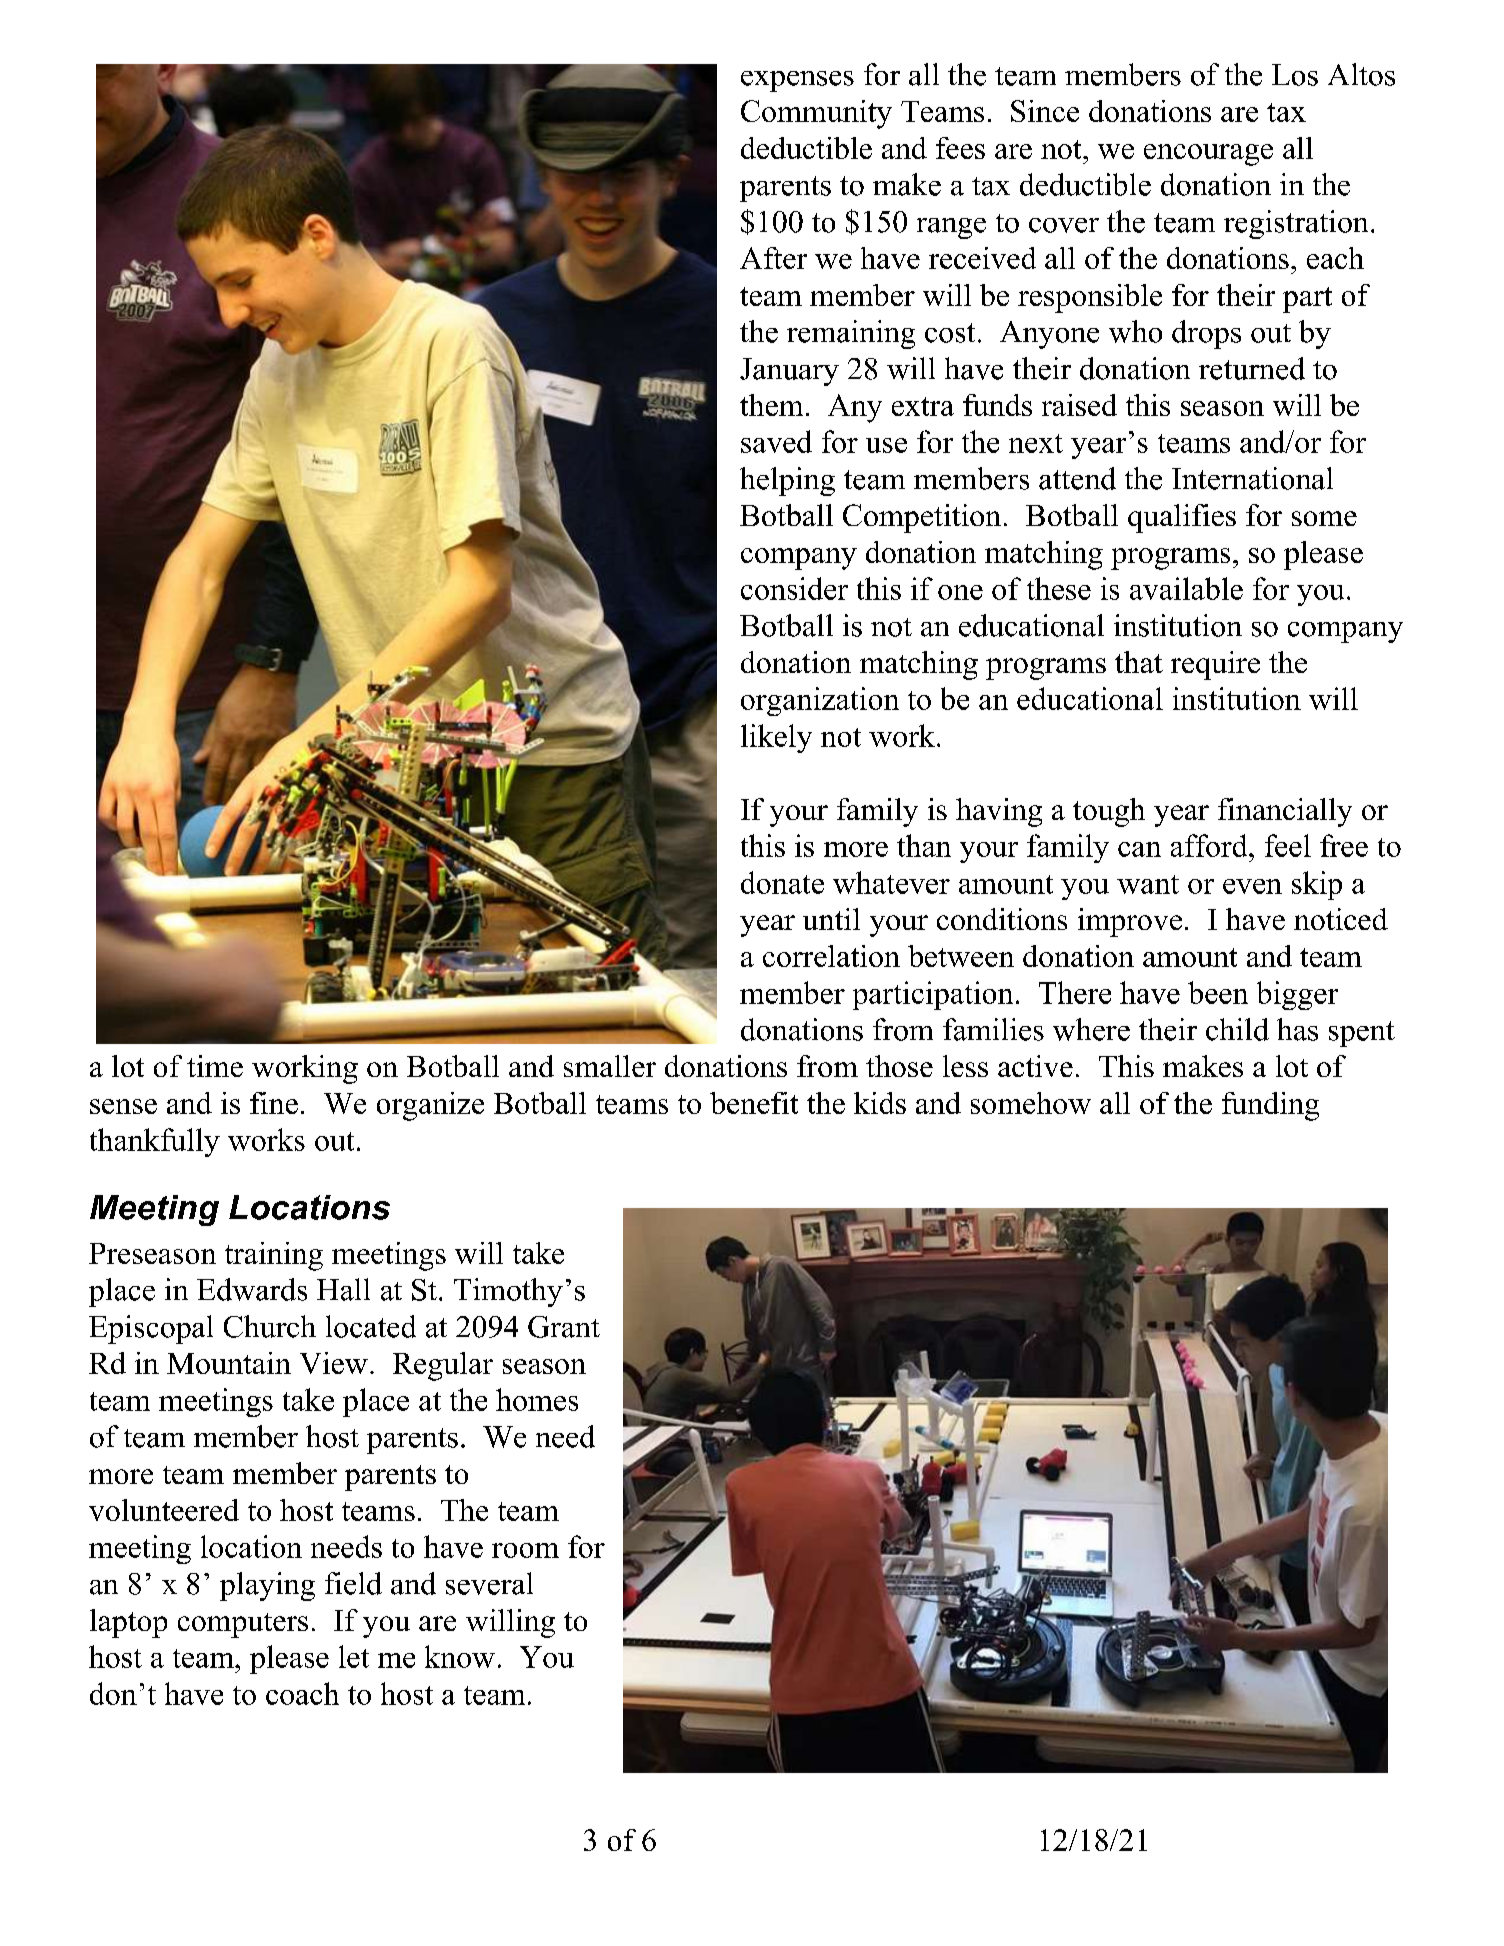 This page has height=1946, width=1504. I want to click on room, so click(525, 1550).
